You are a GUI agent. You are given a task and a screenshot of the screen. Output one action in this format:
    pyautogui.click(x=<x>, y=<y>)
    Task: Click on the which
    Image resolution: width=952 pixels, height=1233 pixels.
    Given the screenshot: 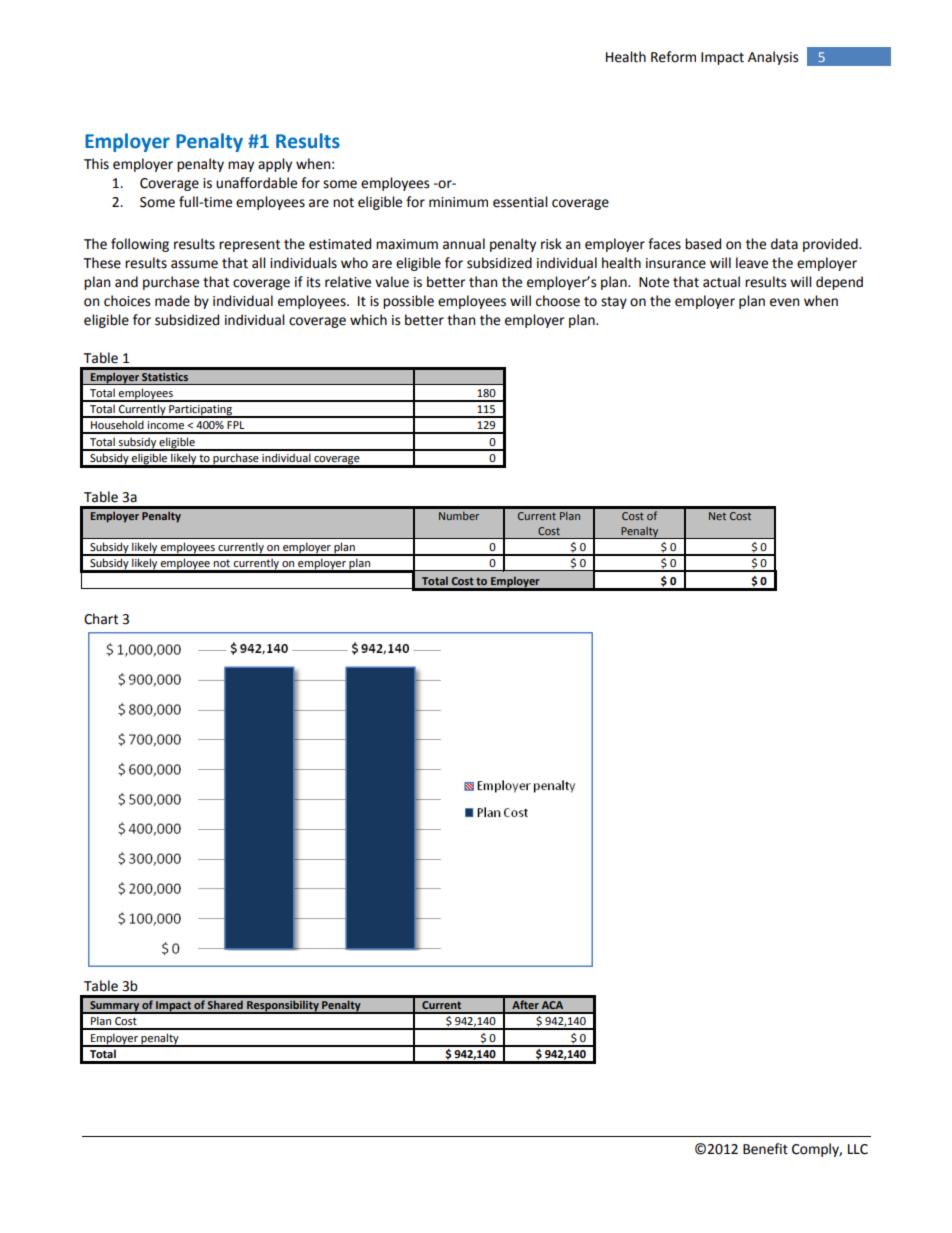 What is the action you would take?
    pyautogui.click(x=368, y=320)
